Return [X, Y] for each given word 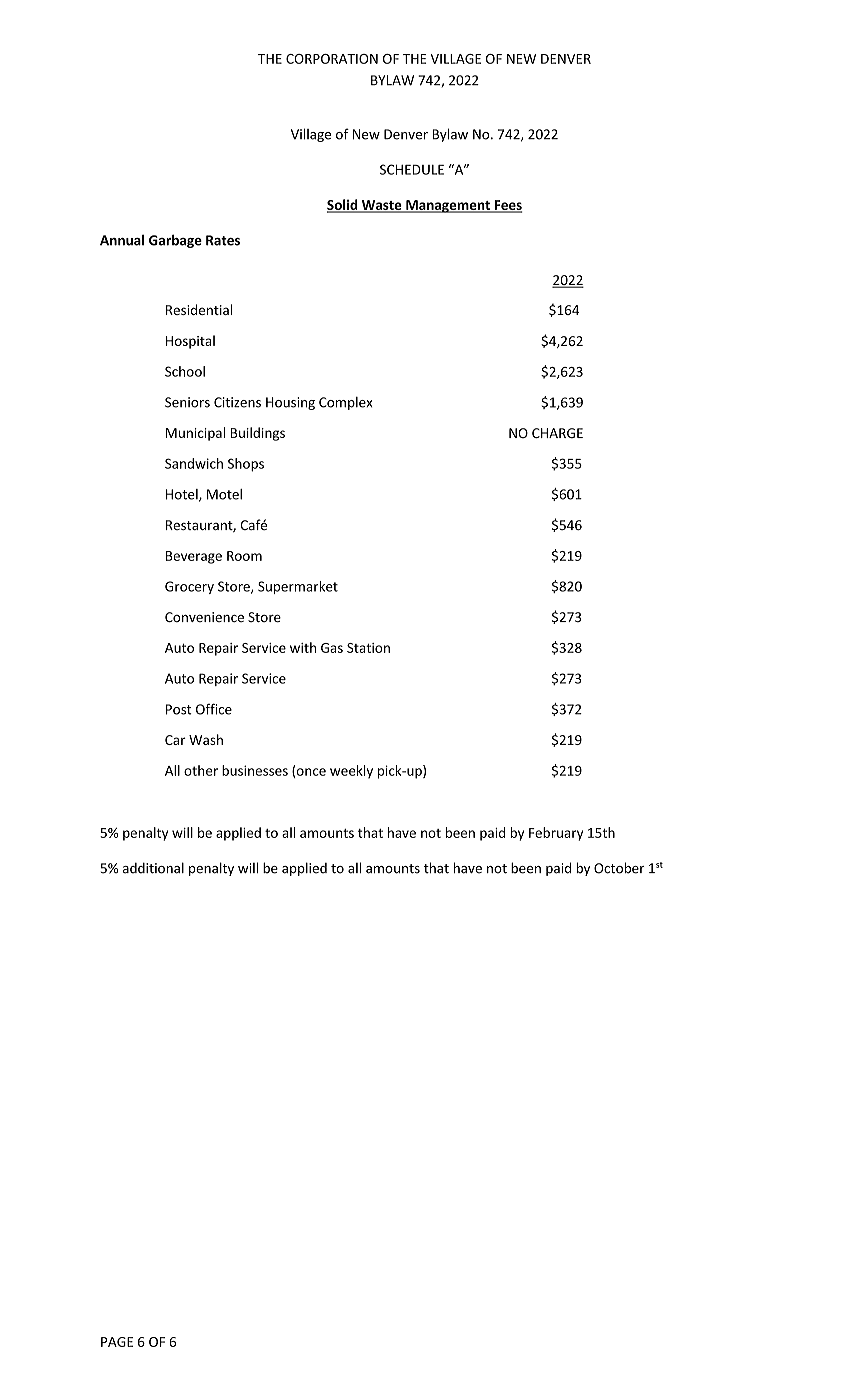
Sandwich [194, 463]
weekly [351, 772]
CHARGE [557, 433]
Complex [346, 403]
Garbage [175, 241]
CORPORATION [332, 59]
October [619, 868]
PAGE [117, 1342]
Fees [507, 206]
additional [153, 868]
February [556, 834]
